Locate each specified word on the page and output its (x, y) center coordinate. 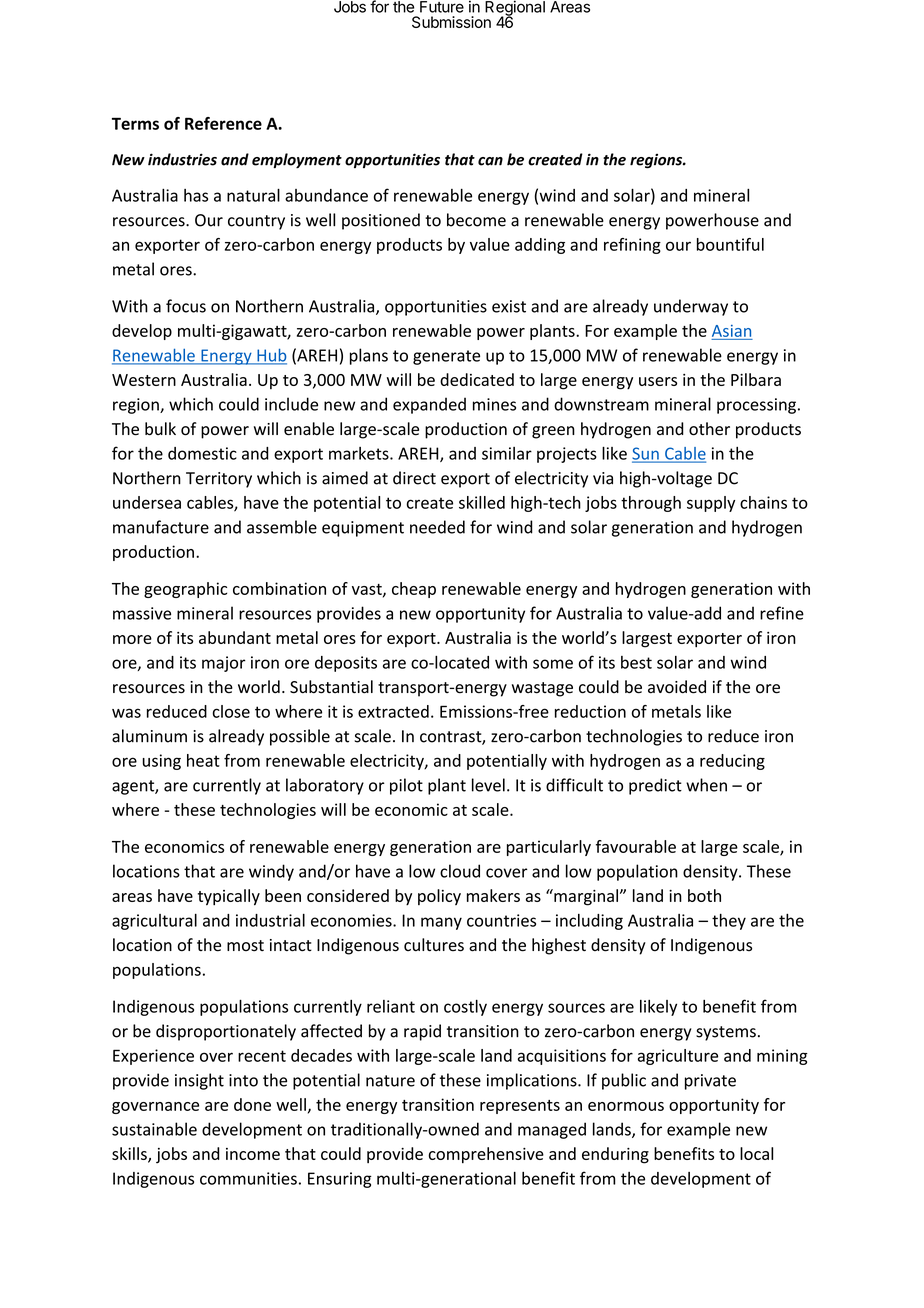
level (488, 785)
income (253, 1154)
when (706, 785)
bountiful (730, 244)
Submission (451, 22)
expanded (429, 405)
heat (203, 760)
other (709, 429)
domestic (202, 453)
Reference (223, 123)
